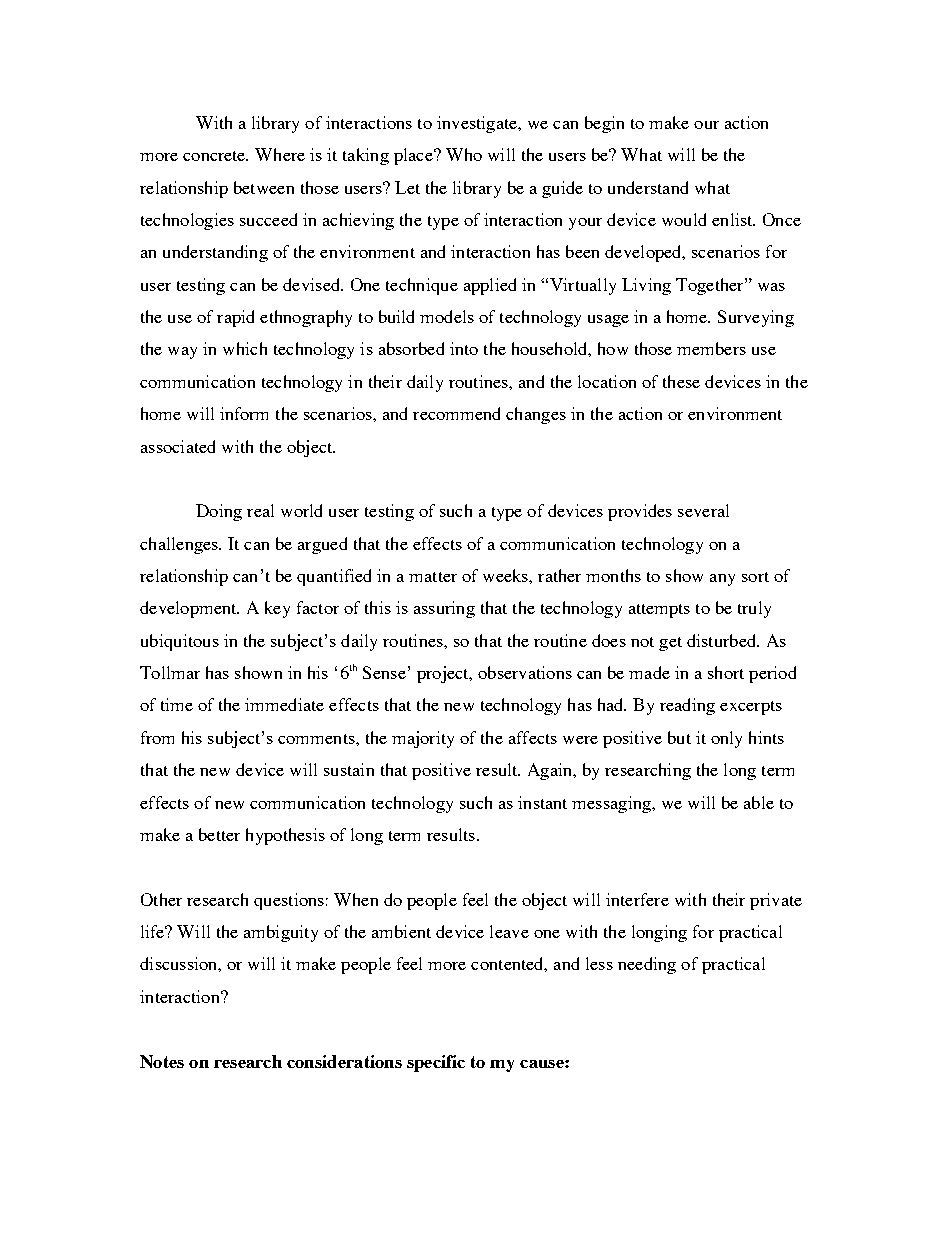  Describe the element at coordinates (722, 580) in the image. I see `any` at that location.
